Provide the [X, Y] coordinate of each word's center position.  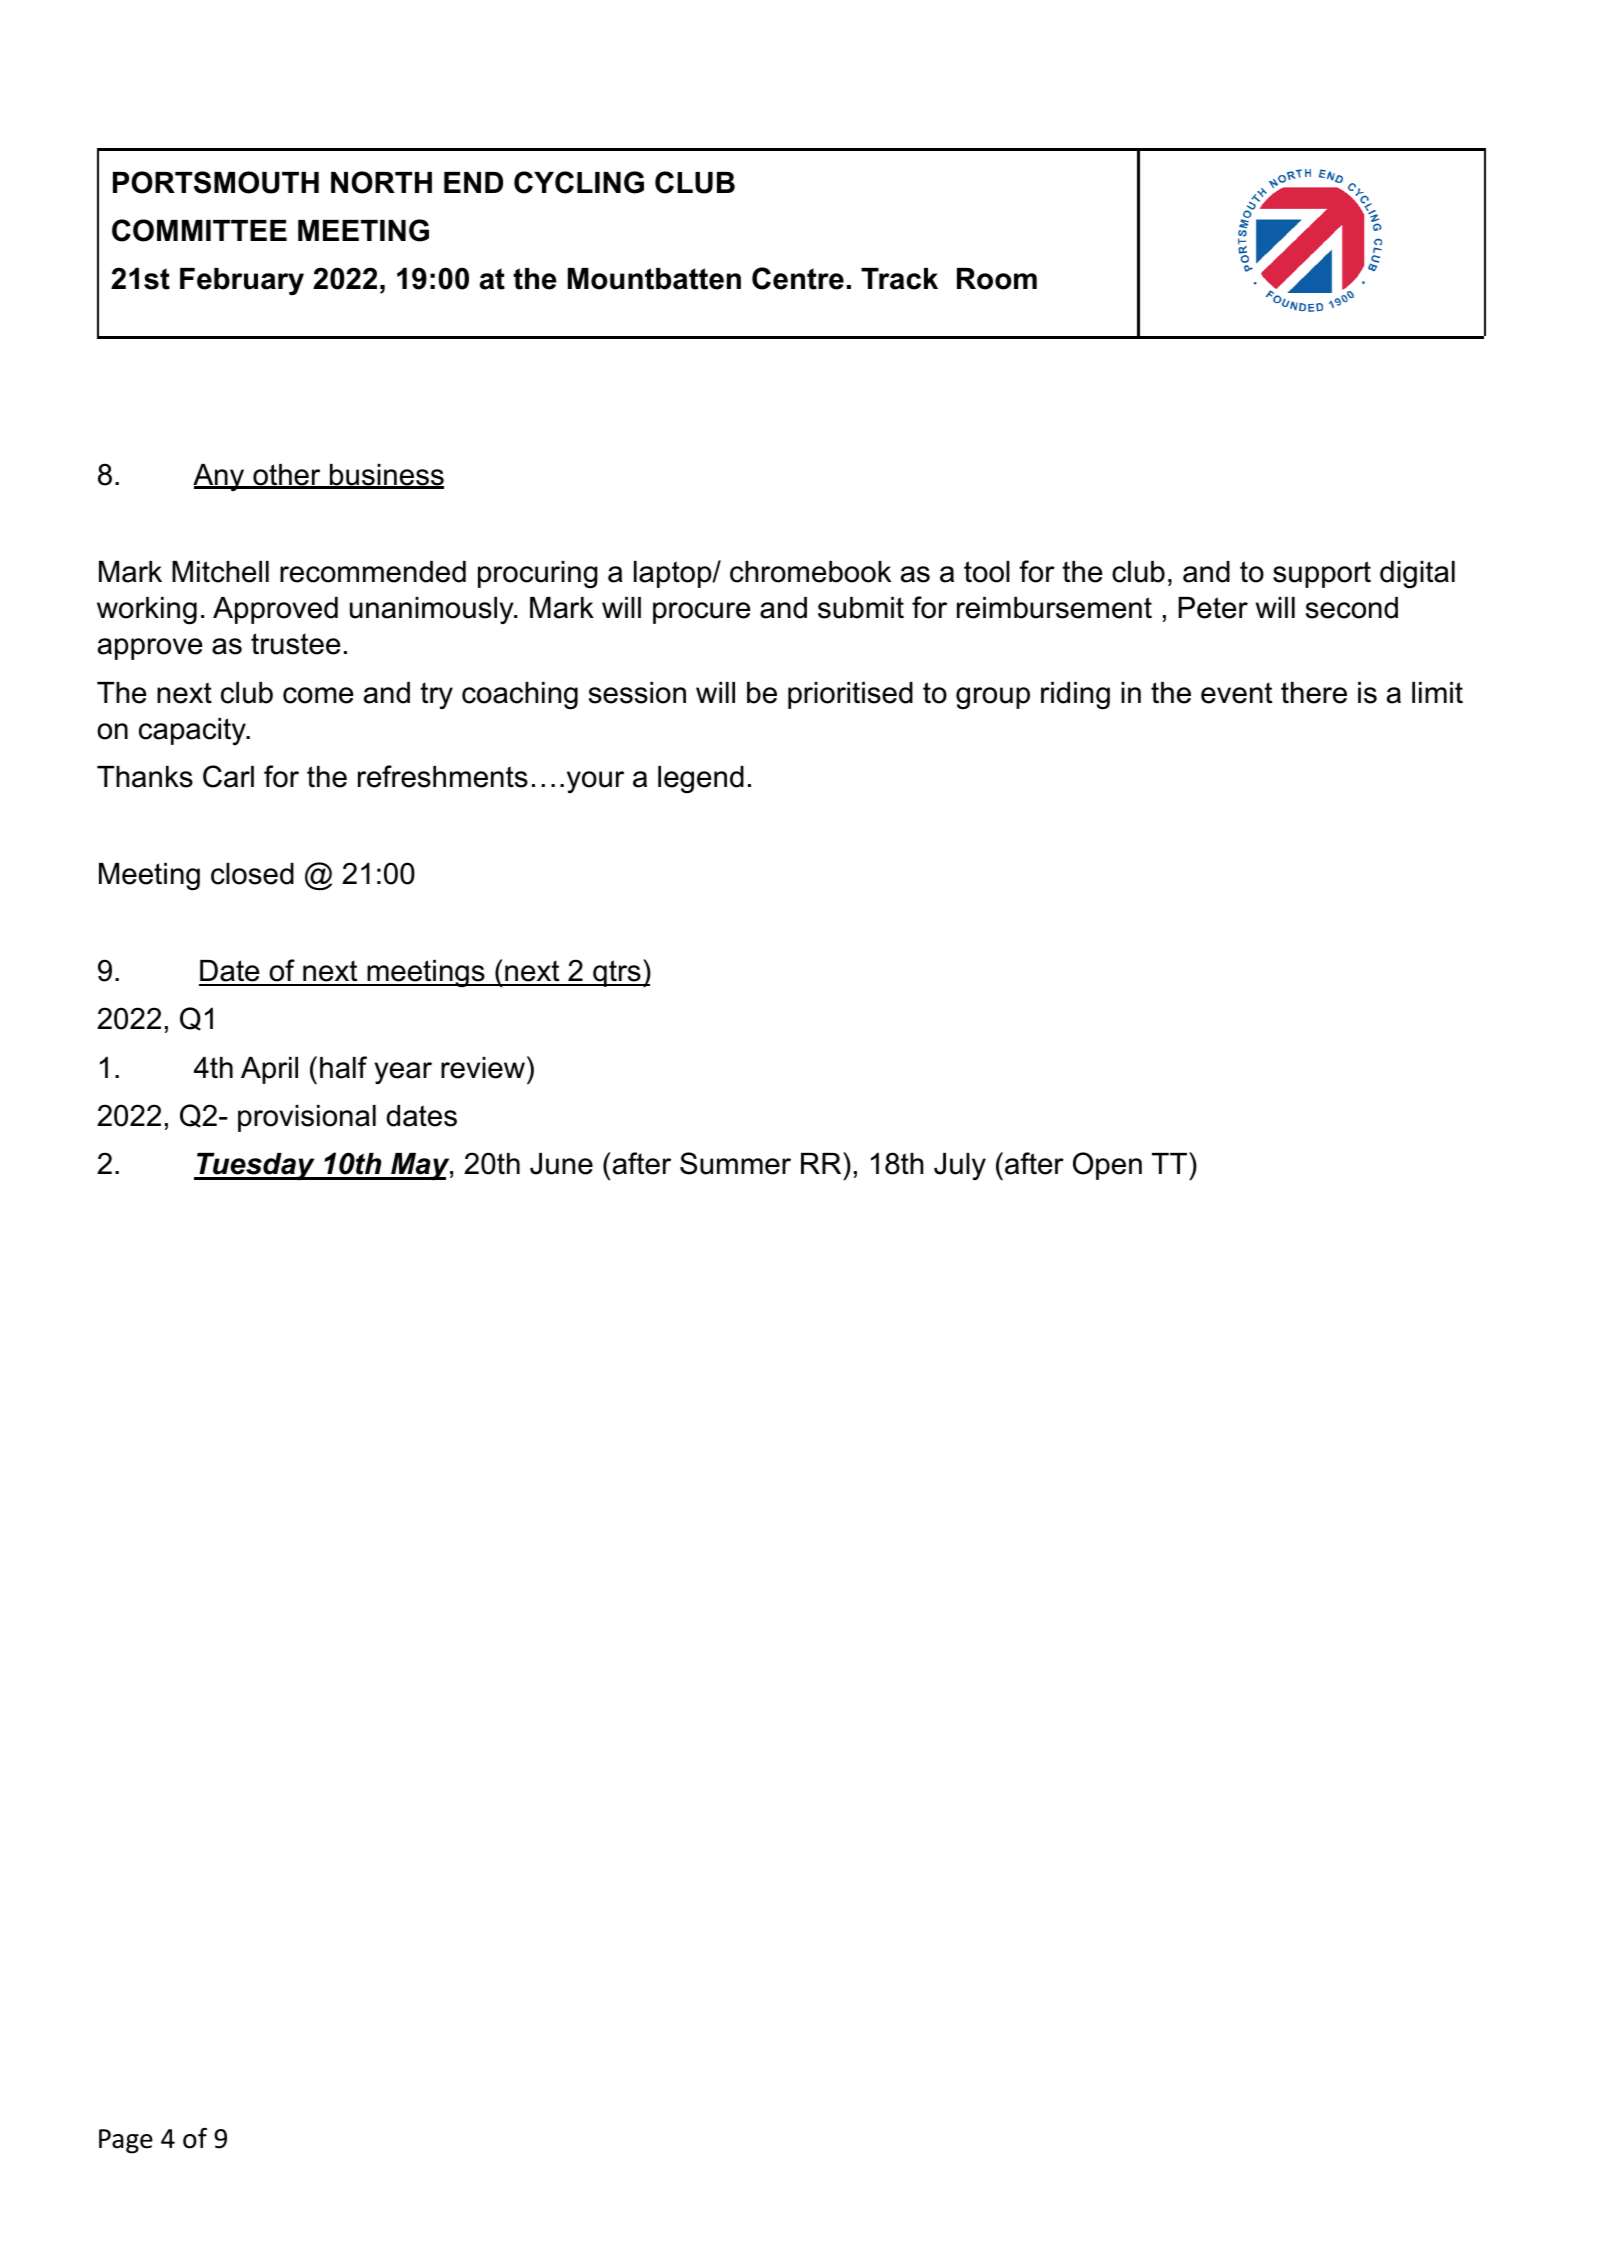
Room [997, 279]
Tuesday [256, 1167]
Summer [735, 1163]
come [318, 695]
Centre [798, 278]
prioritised [850, 695]
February [242, 281]
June [561, 1164]
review [483, 1068]
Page [126, 2141]
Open [1107, 1166]
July [960, 1166]
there [1314, 693]
